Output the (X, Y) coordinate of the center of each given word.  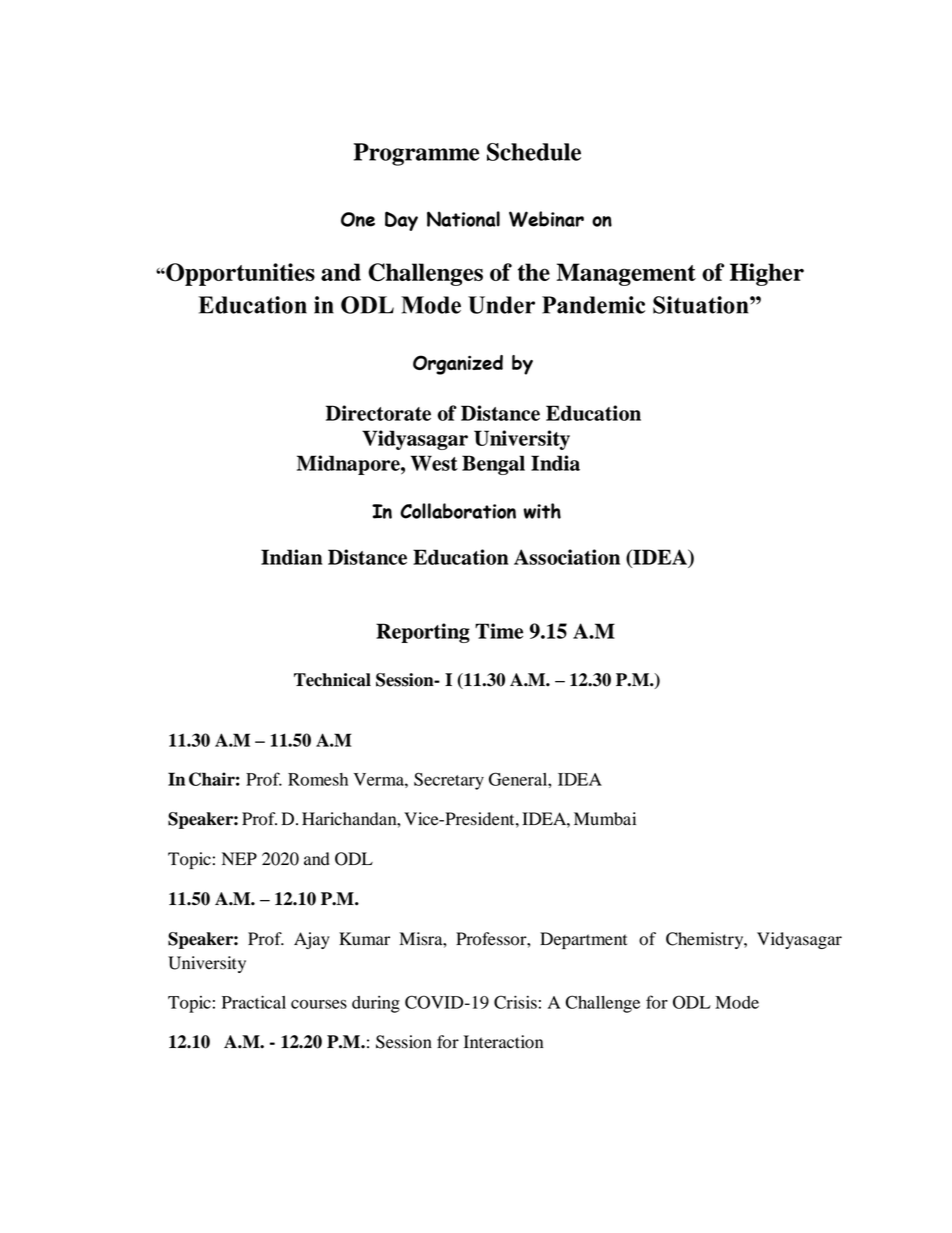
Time (499, 631)
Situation (702, 305)
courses (319, 1004)
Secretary (449, 781)
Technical (332, 680)
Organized (458, 365)
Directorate (378, 413)
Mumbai (605, 819)
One (358, 219)
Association (567, 557)
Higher (767, 274)
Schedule (534, 152)
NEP (239, 858)
